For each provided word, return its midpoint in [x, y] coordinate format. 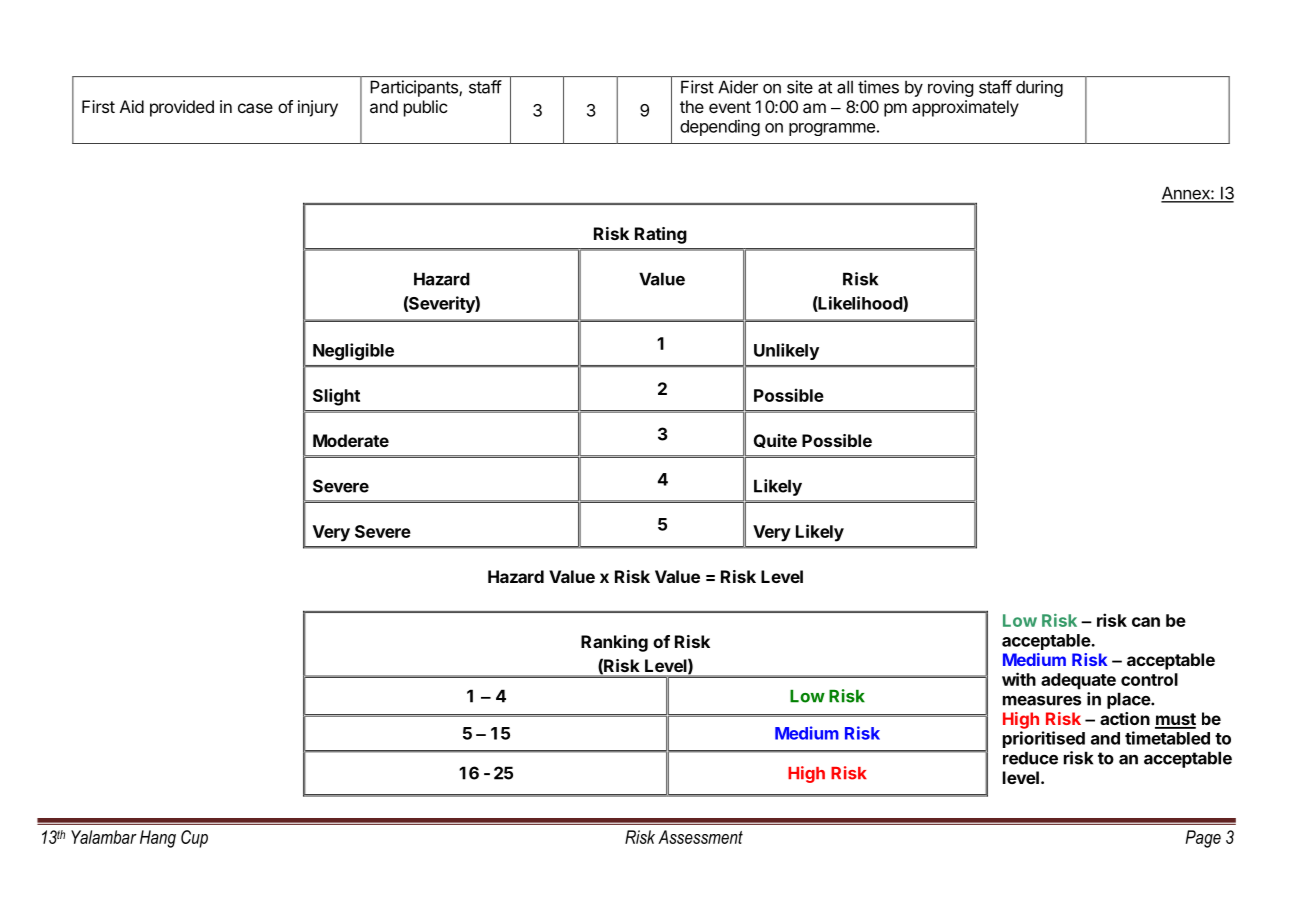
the [692, 106]
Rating [661, 235]
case [255, 108]
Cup [194, 839]
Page [1203, 839]
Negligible [353, 351]
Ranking [614, 643]
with [1019, 679]
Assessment [700, 837]
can [1146, 622]
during [1039, 88]
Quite [775, 441]
